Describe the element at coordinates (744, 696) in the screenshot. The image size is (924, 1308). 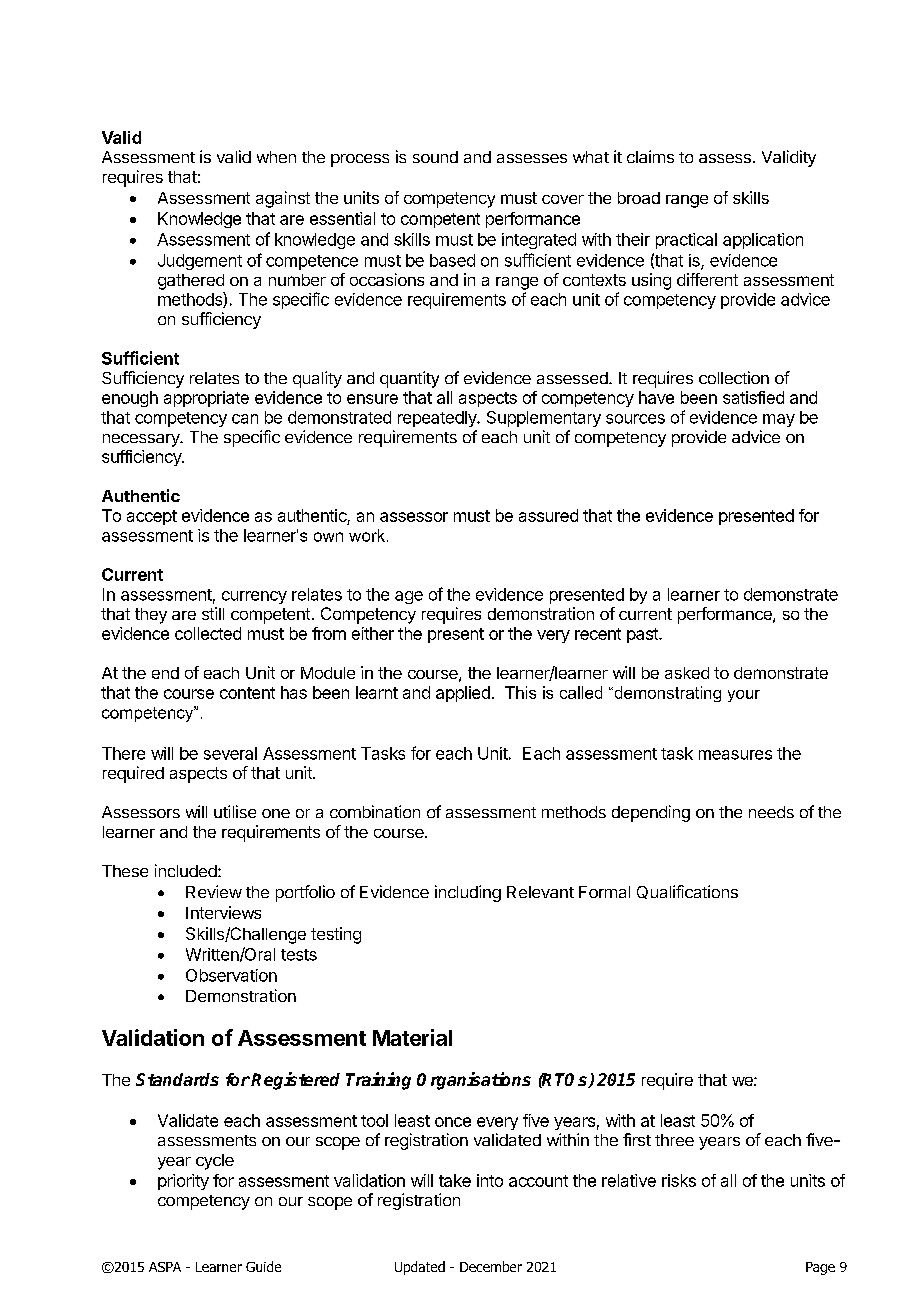
I see `your` at that location.
